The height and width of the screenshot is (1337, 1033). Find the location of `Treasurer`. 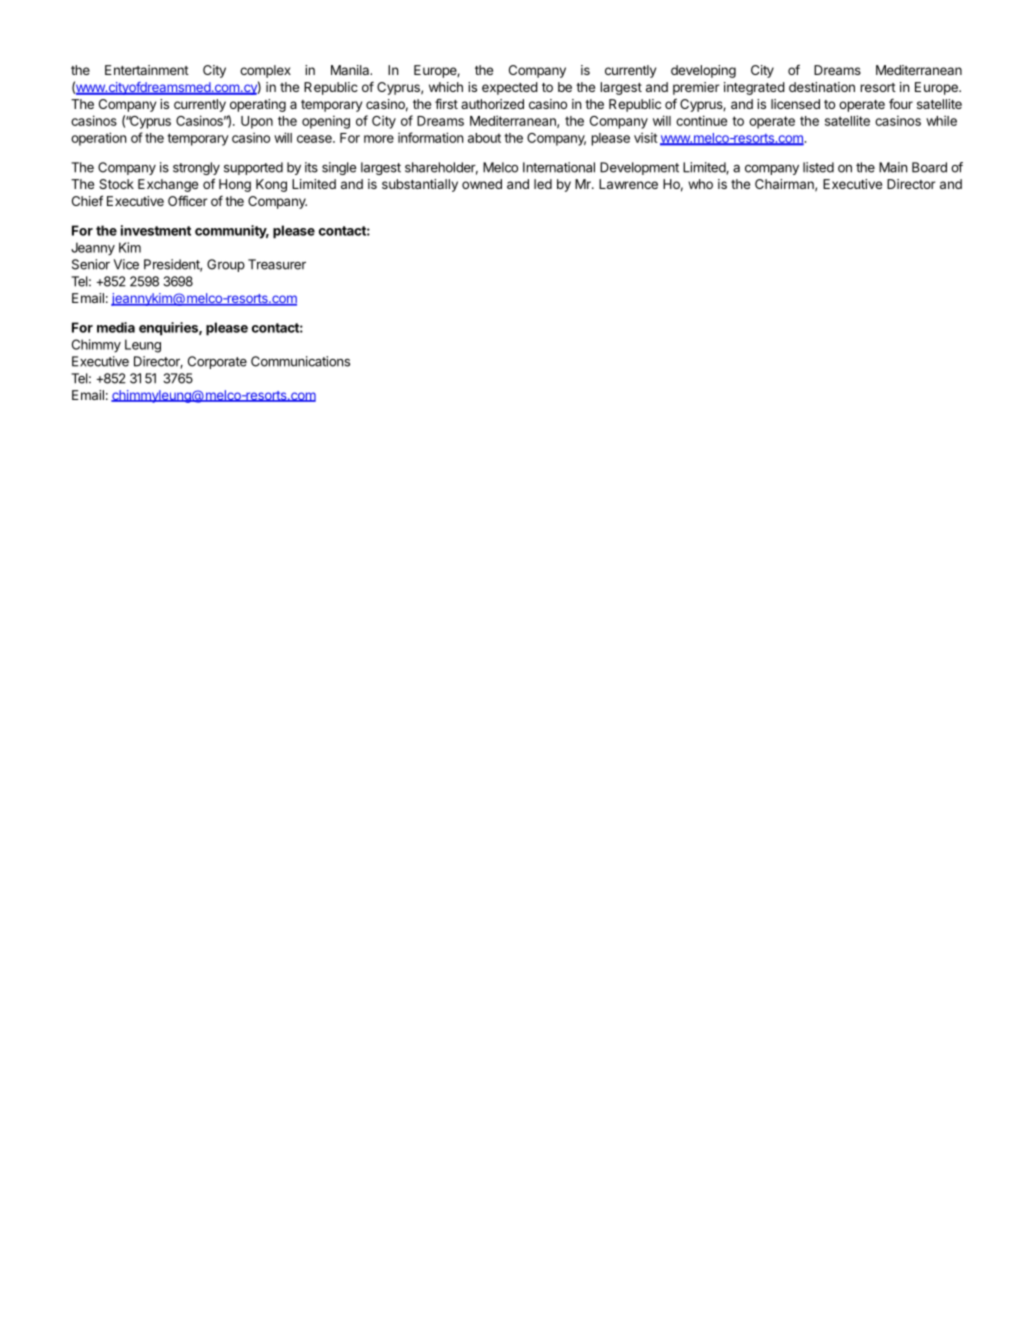

Treasurer is located at coordinates (277, 264).
